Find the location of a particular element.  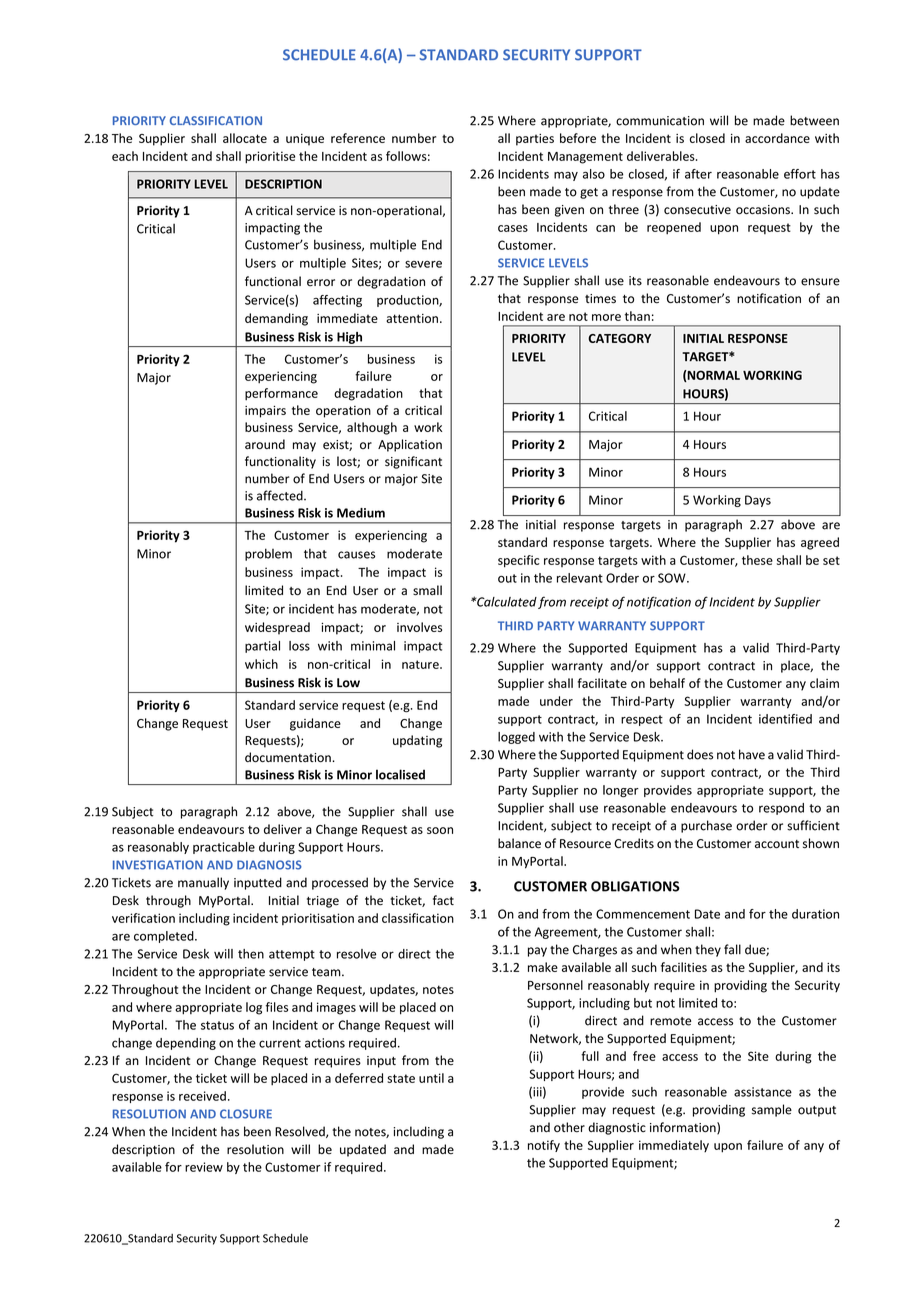

claim is located at coordinates (824, 683).
